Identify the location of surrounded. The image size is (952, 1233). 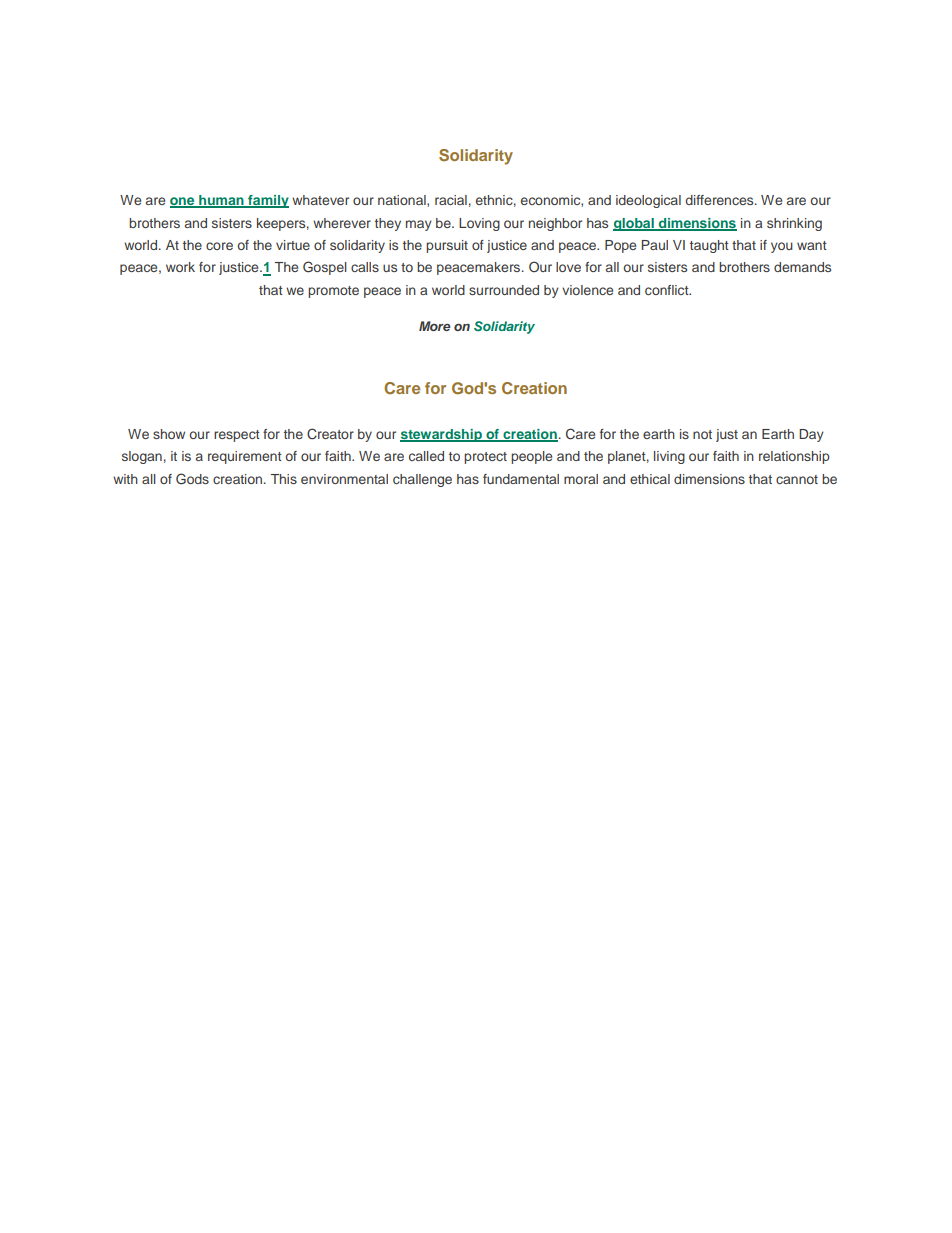
(504, 290).
